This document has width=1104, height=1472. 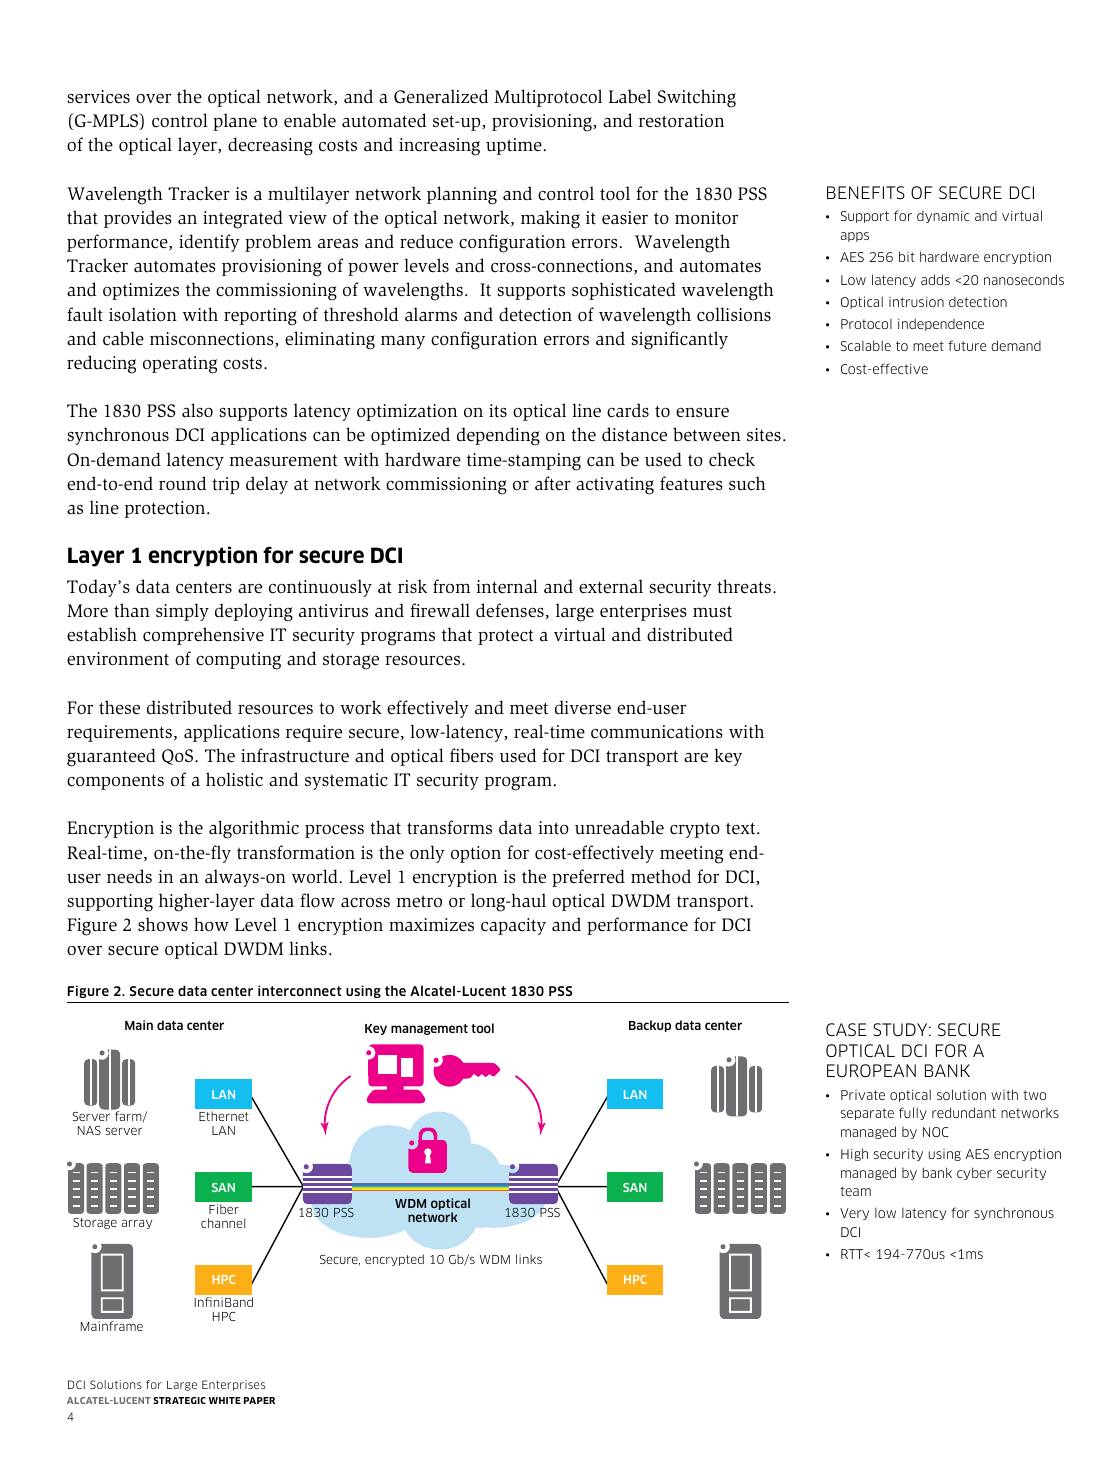 What do you see at coordinates (583, 707) in the document?
I see `diverse` at bounding box center [583, 707].
